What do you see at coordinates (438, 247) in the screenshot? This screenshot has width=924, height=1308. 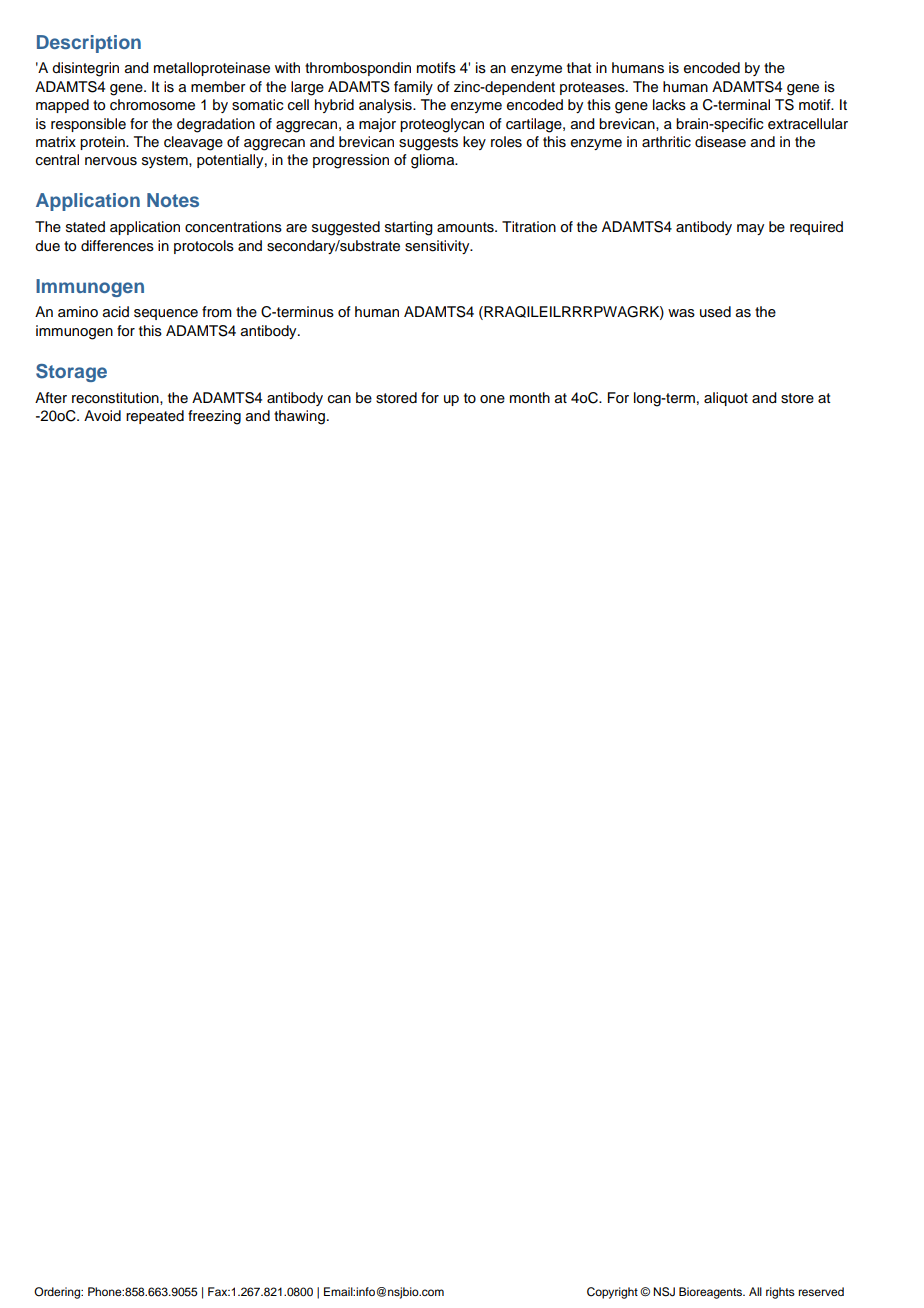 I see `sensitivity` at bounding box center [438, 247].
